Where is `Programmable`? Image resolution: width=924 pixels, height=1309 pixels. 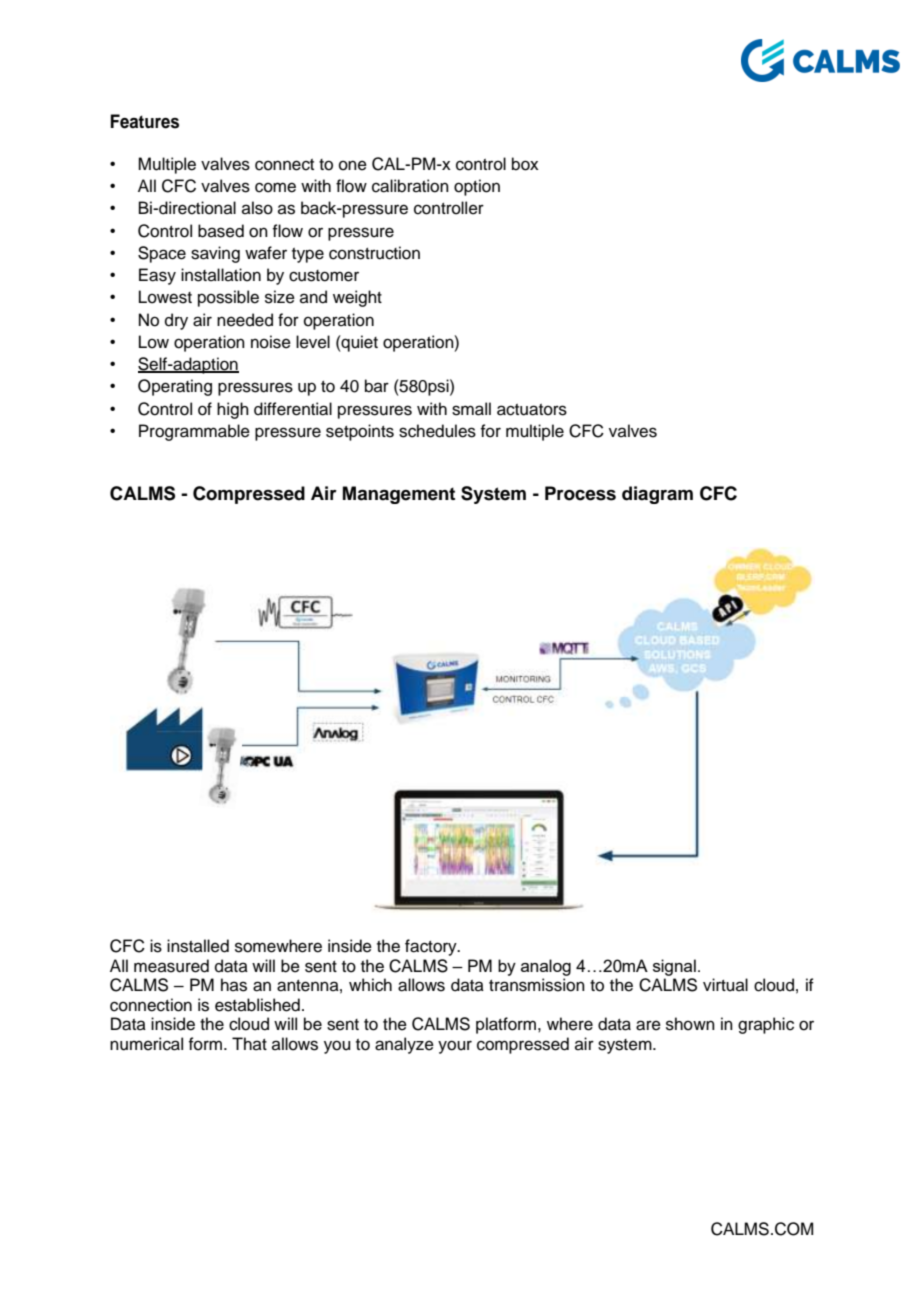
Programmable is located at coordinates (194, 432).
